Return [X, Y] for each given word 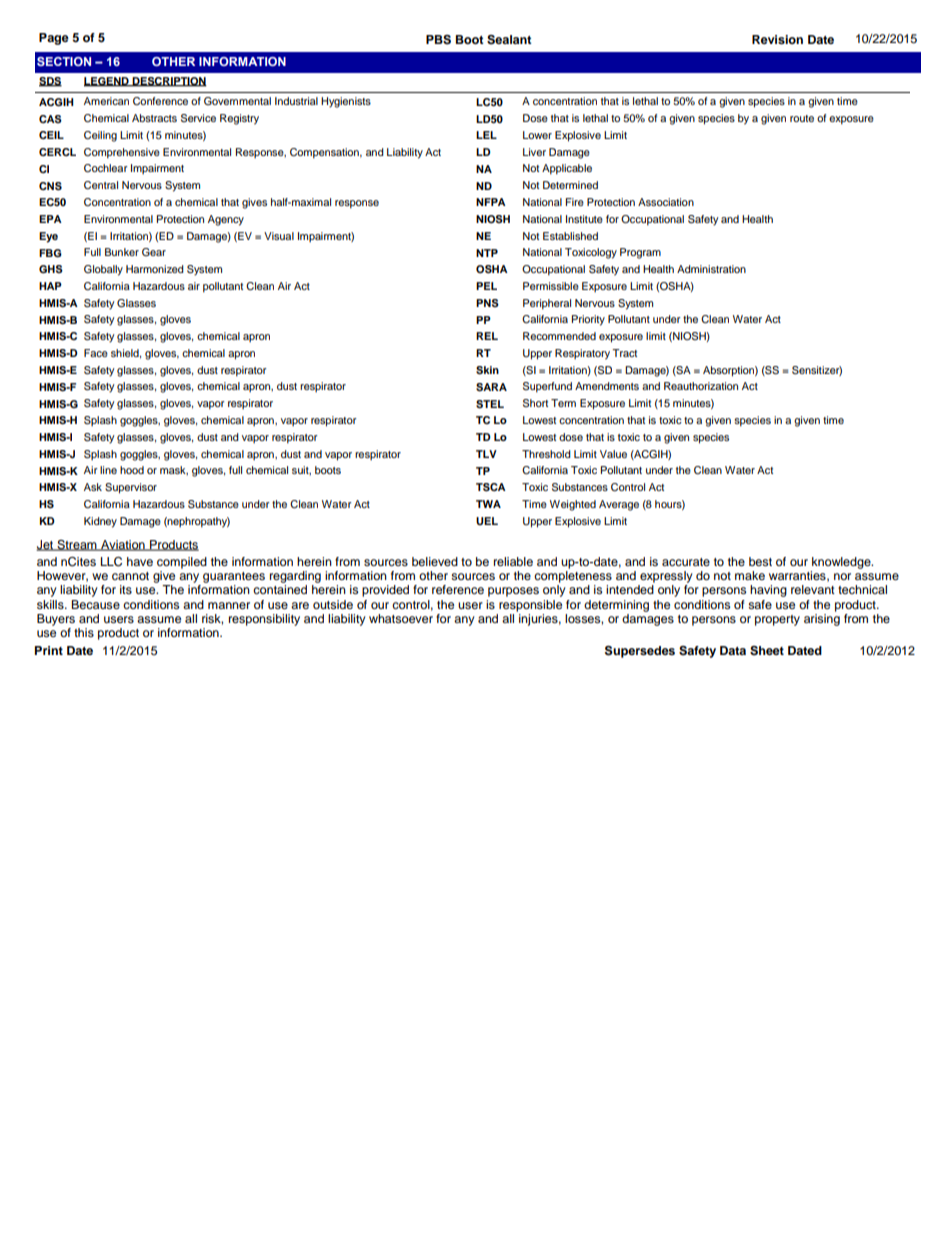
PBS [438, 40]
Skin [487, 370]
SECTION [64, 61]
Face [96, 353]
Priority [588, 320]
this [84, 632]
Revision [777, 39]
